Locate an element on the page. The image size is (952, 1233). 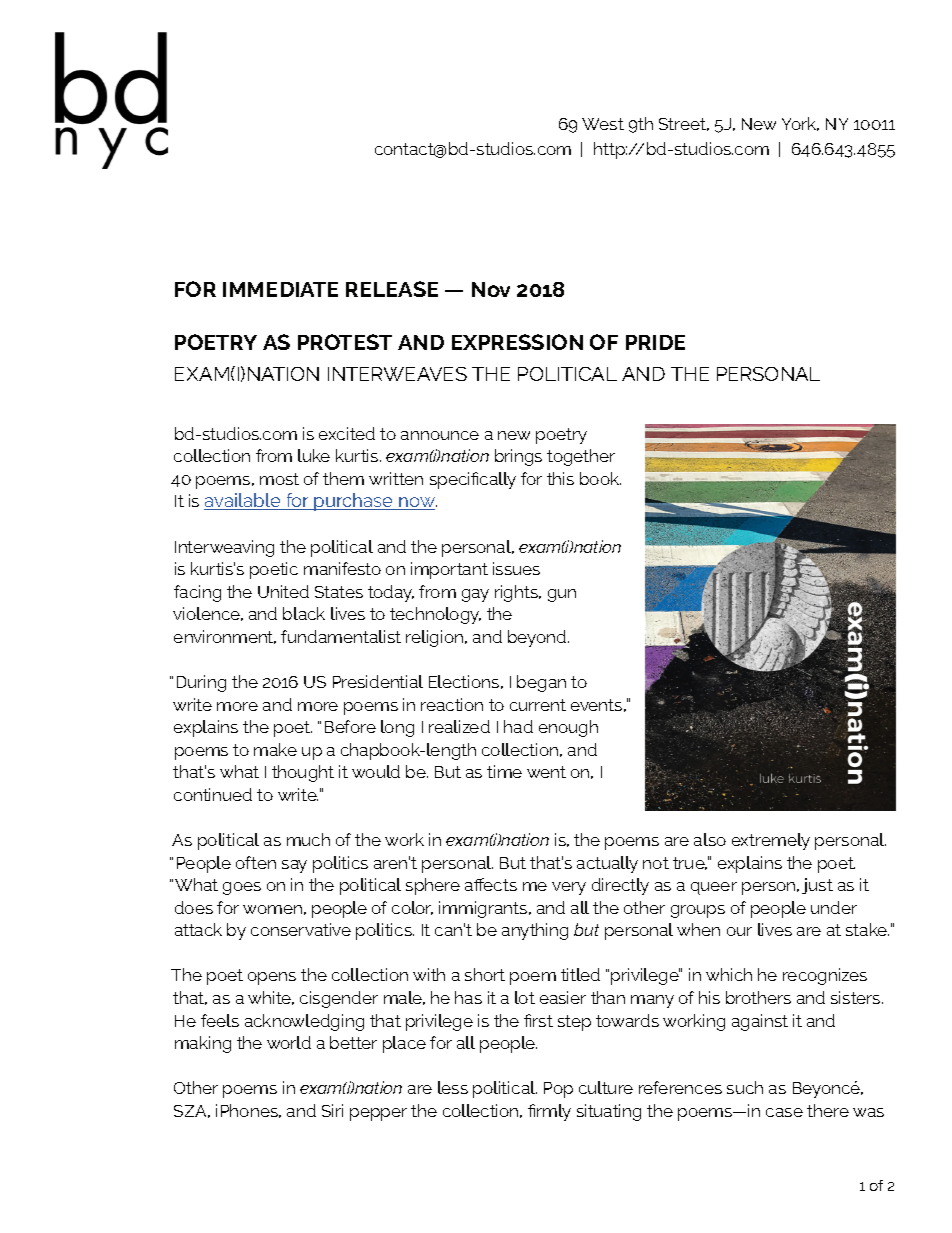
black is located at coordinates (304, 613).
